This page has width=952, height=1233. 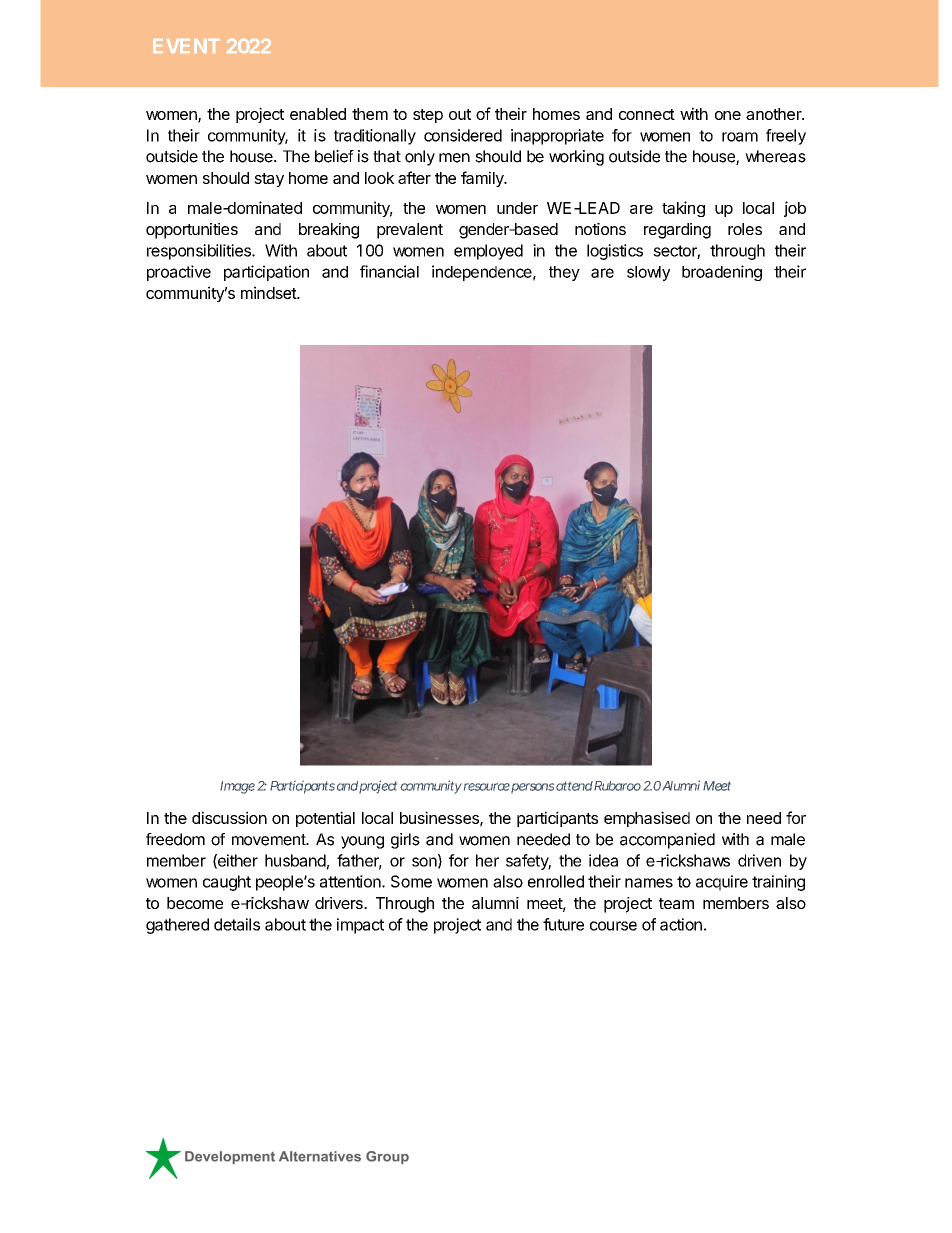 What do you see at coordinates (574, 786) in the page?
I see `attend` at bounding box center [574, 786].
